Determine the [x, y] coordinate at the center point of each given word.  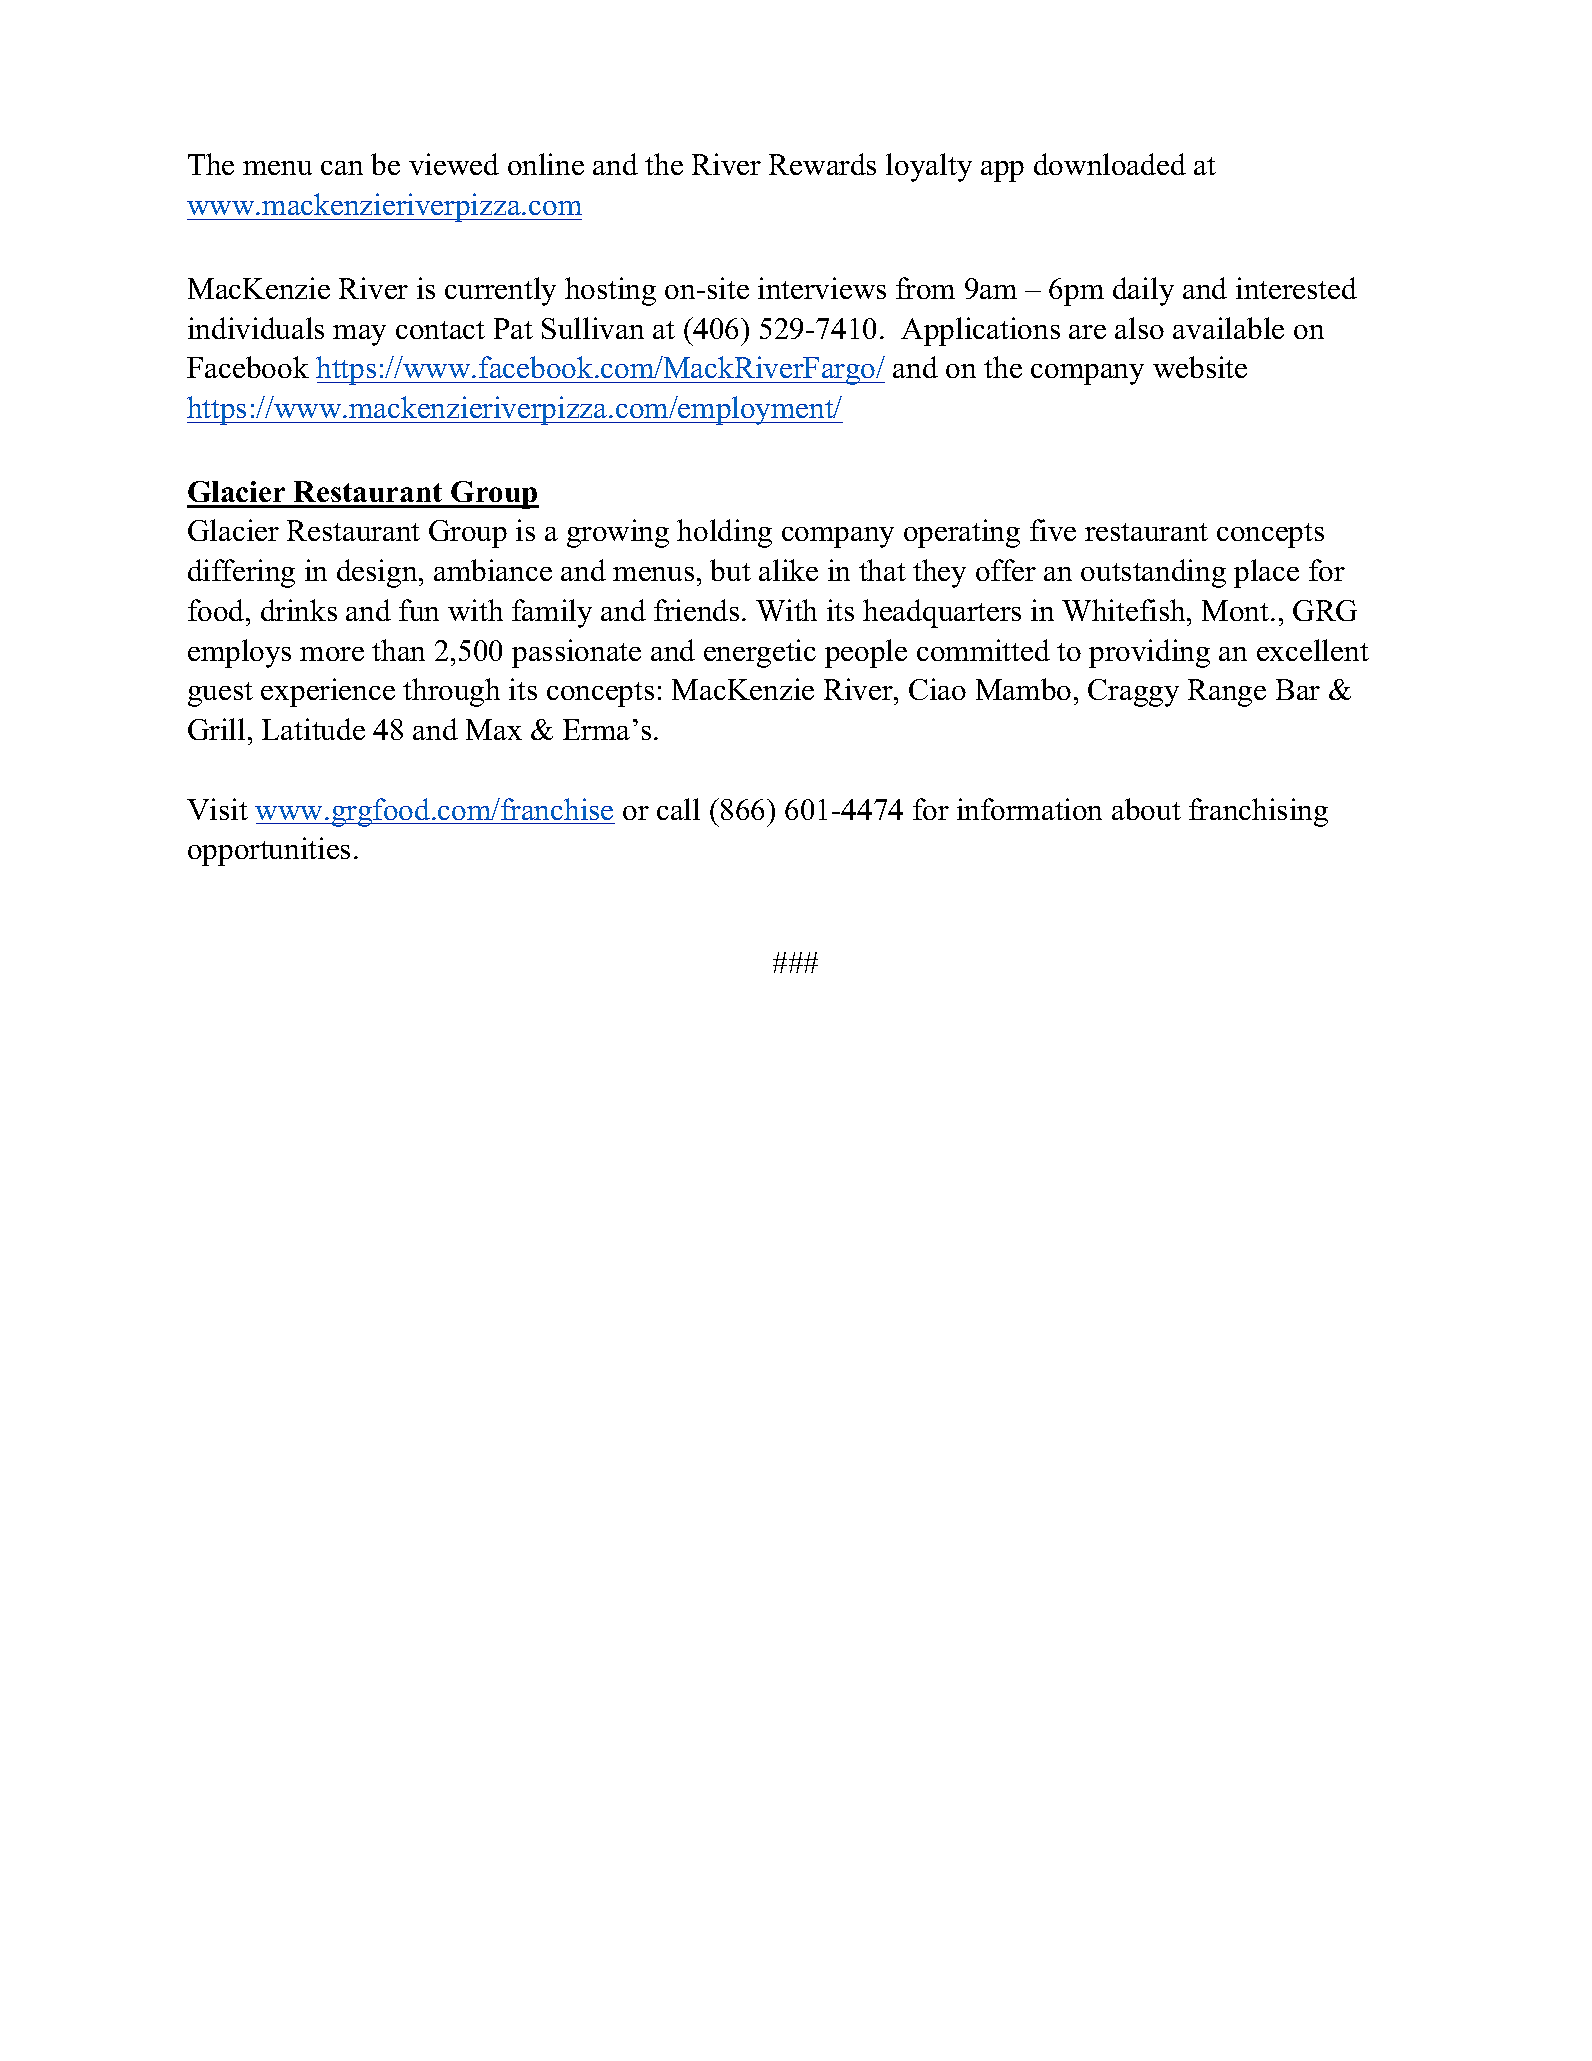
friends [696, 610]
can [342, 168]
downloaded [1110, 164]
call [678, 809]
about [1146, 809]
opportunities [269, 851]
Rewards [822, 164]
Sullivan [593, 328]
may [359, 335]
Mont [1237, 610]
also [1139, 328]
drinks [299, 610]
